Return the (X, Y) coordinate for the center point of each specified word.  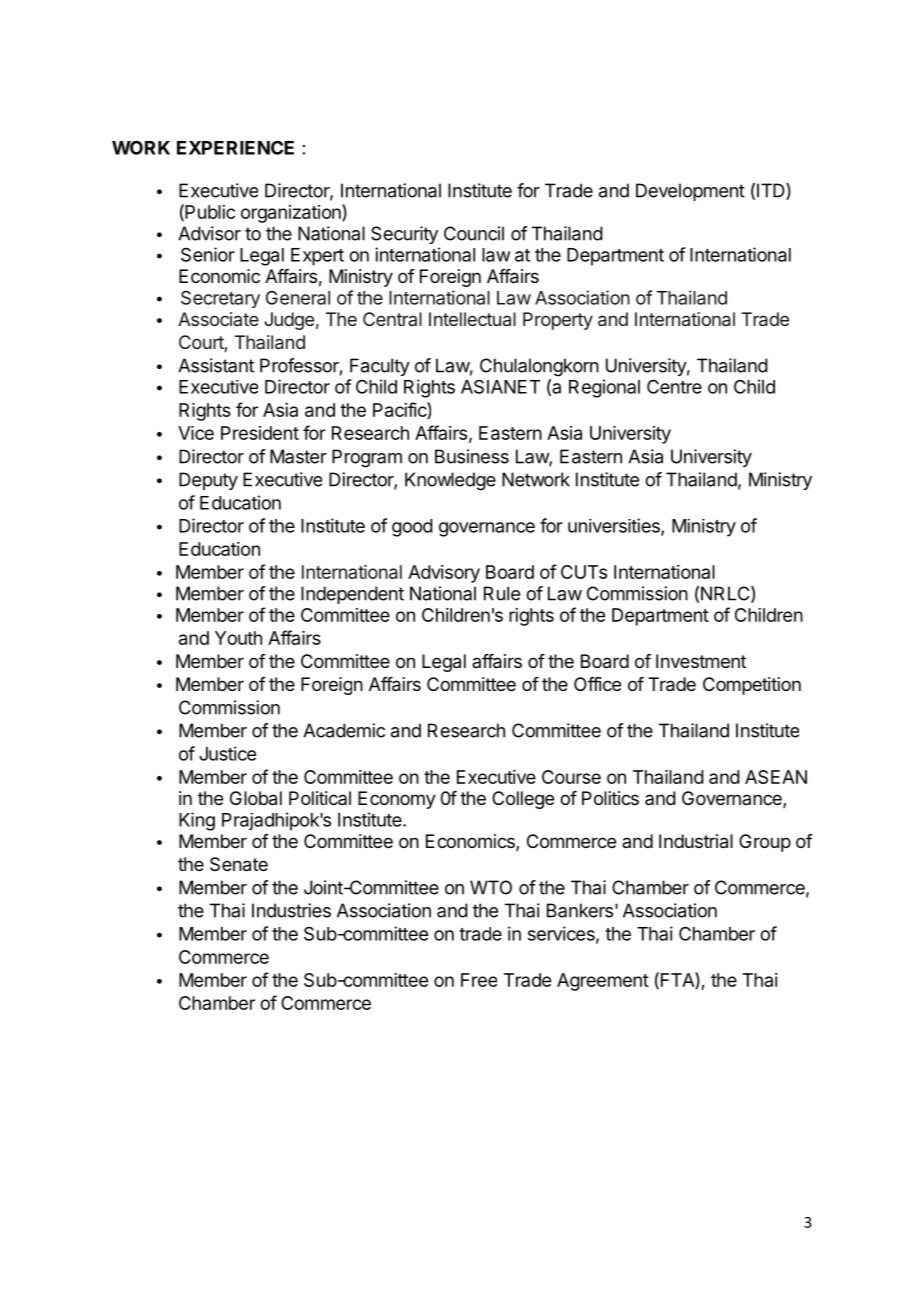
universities (615, 526)
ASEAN (776, 777)
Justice (227, 753)
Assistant (216, 365)
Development (690, 192)
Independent (352, 595)
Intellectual (472, 319)
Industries (291, 910)
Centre (674, 386)
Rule (502, 593)
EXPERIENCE (235, 147)
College (523, 800)
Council (474, 233)
